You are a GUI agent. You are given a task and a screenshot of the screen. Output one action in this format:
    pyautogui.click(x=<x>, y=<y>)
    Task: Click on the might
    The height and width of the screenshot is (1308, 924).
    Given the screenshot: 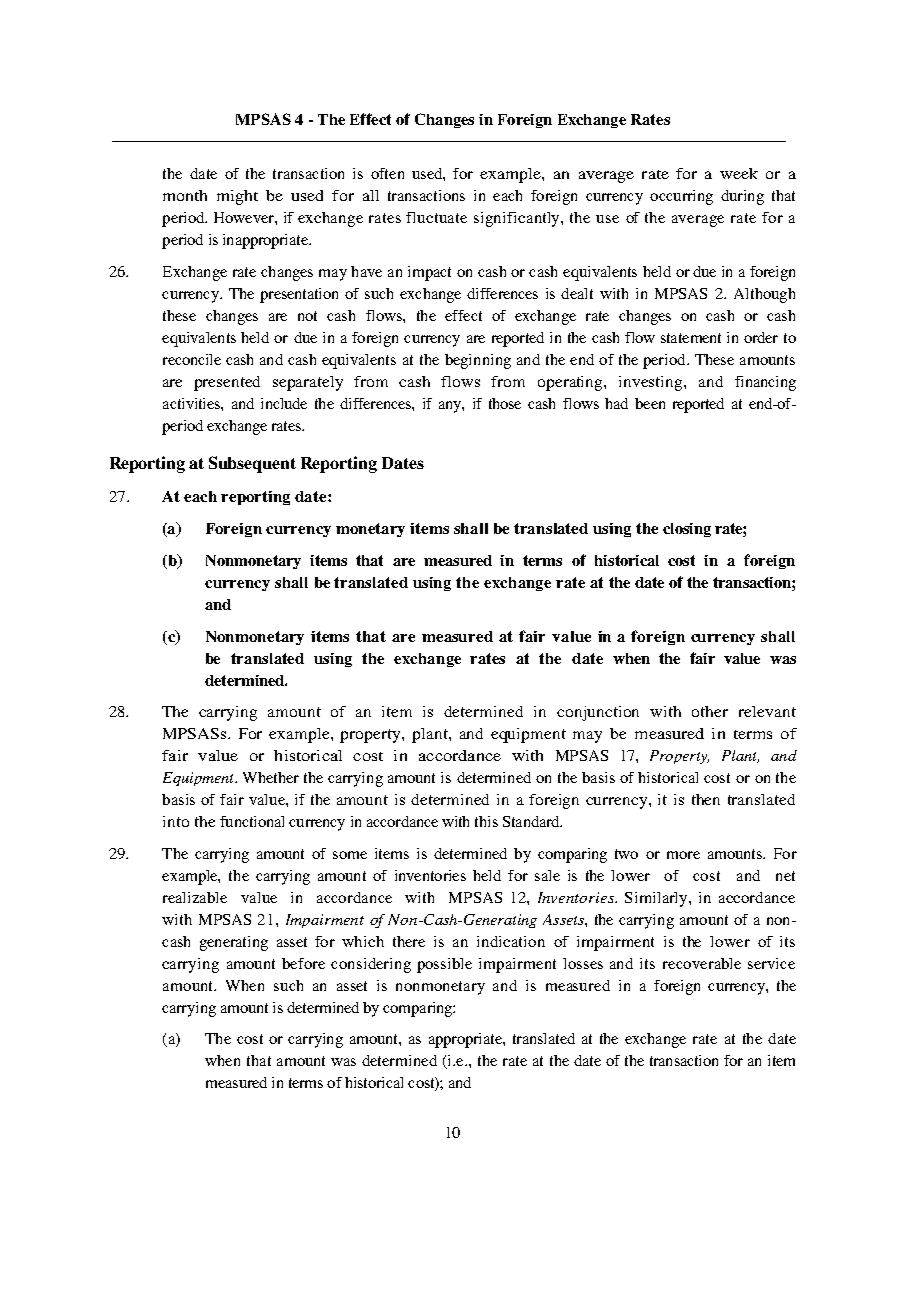 What is the action you would take?
    pyautogui.click(x=237, y=197)
